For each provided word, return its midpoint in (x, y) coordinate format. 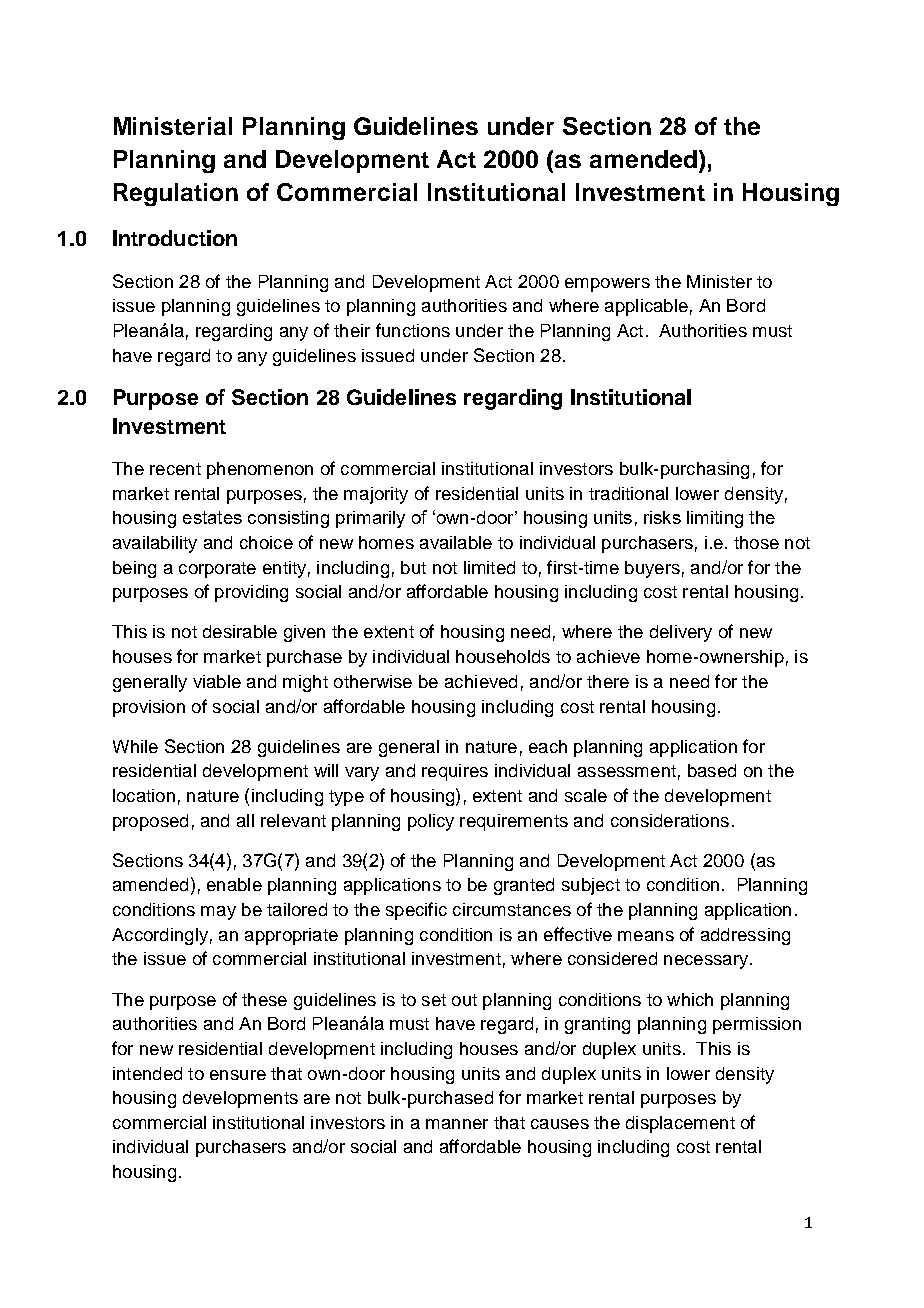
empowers (607, 285)
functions (413, 330)
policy (431, 822)
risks (662, 517)
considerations (670, 820)
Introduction (175, 238)
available (456, 542)
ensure (238, 1075)
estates (212, 517)
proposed (150, 822)
